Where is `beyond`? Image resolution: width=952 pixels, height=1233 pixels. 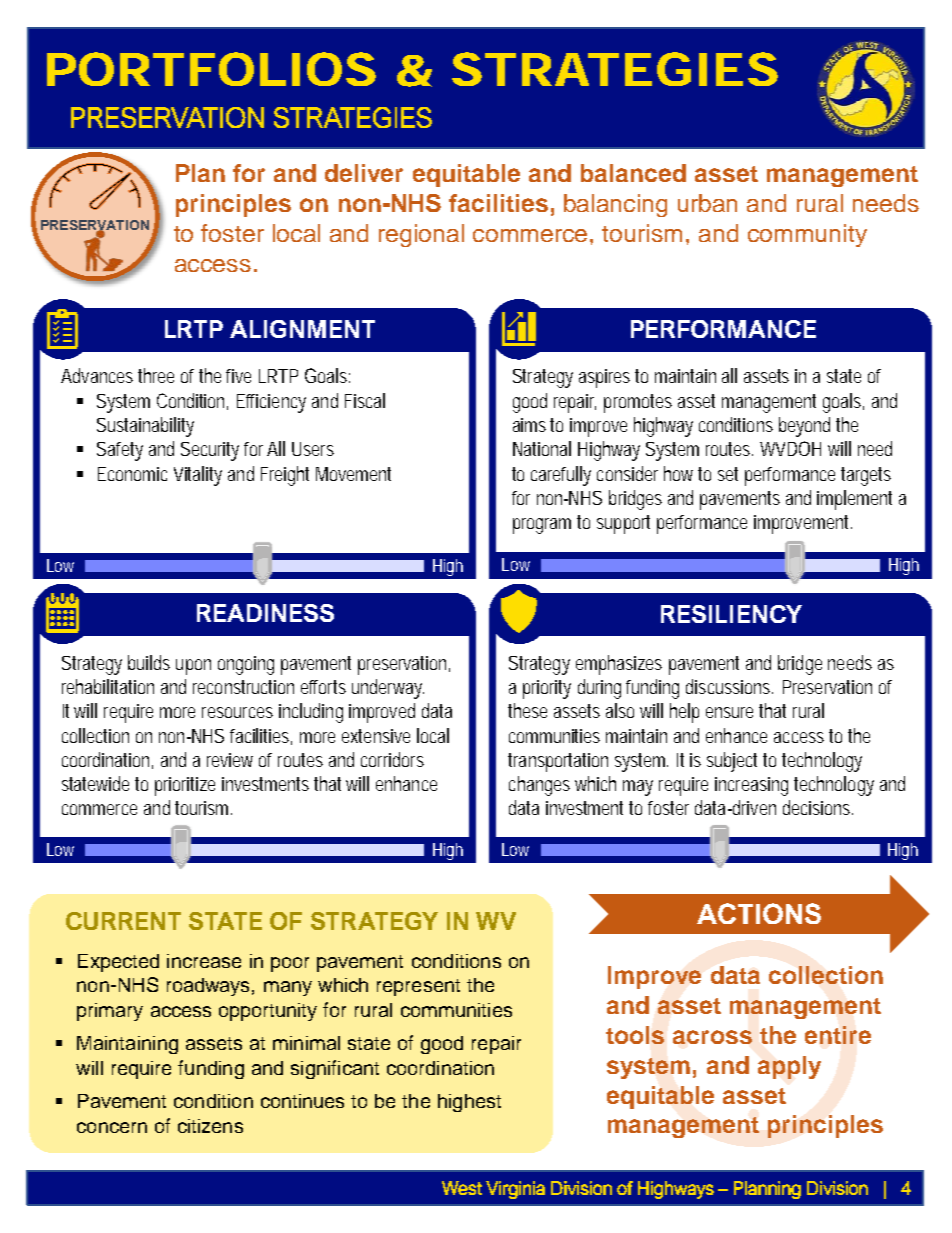 beyond is located at coordinates (804, 427).
